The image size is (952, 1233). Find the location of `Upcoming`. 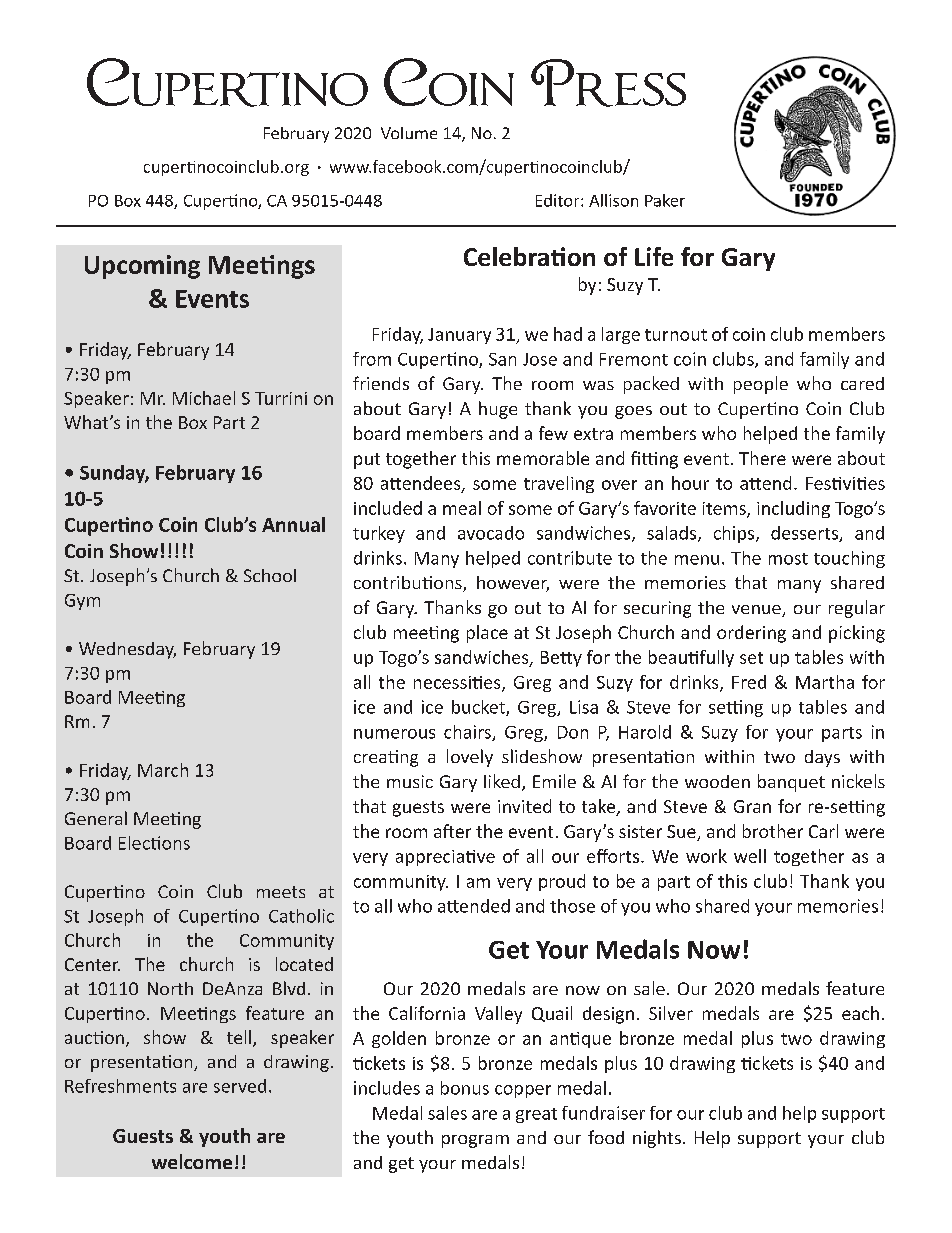

Upcoming is located at coordinates (142, 267).
